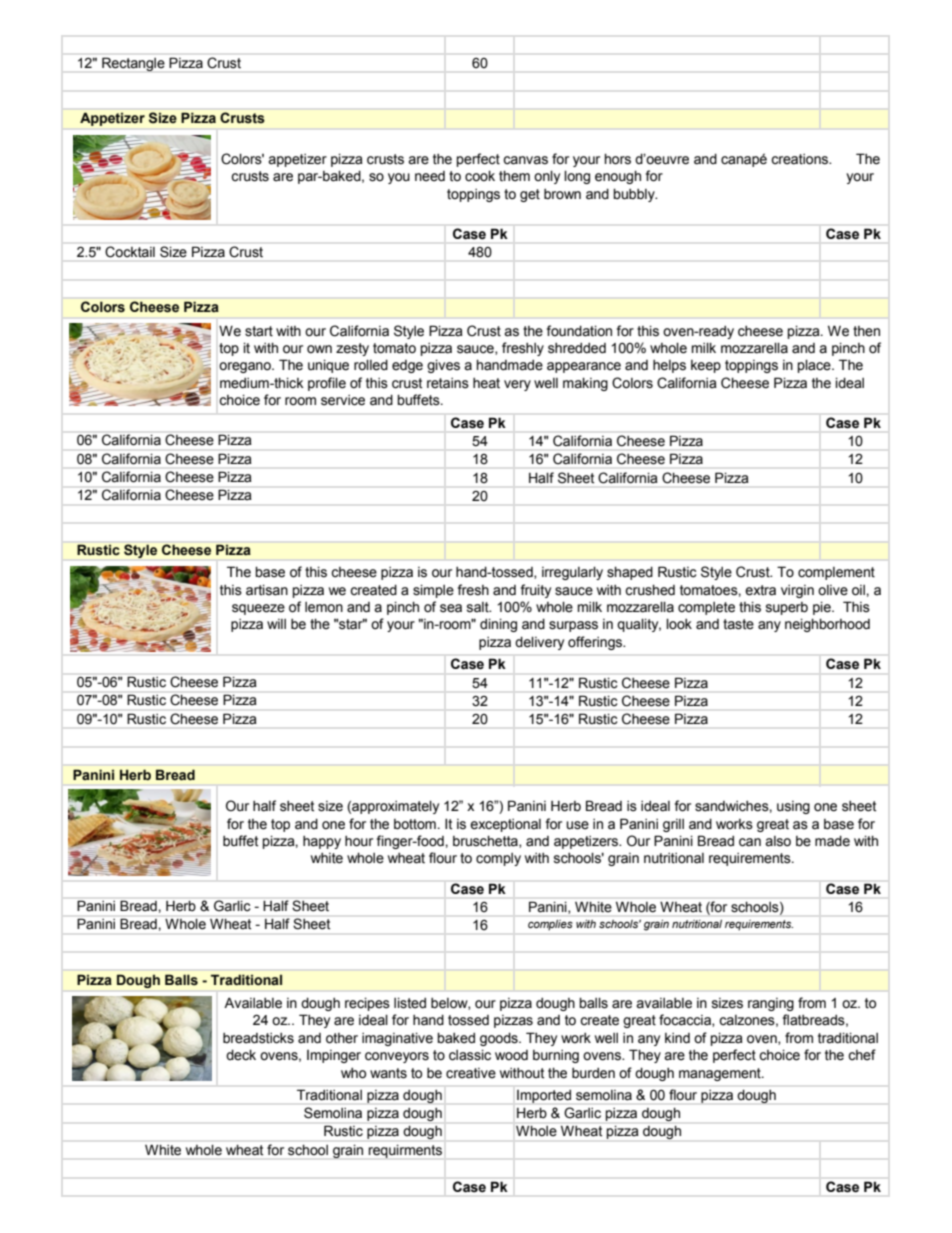 This screenshot has width=952, height=1233. Describe the element at coordinates (241, 1055) in the screenshot. I see `deck` at that location.
